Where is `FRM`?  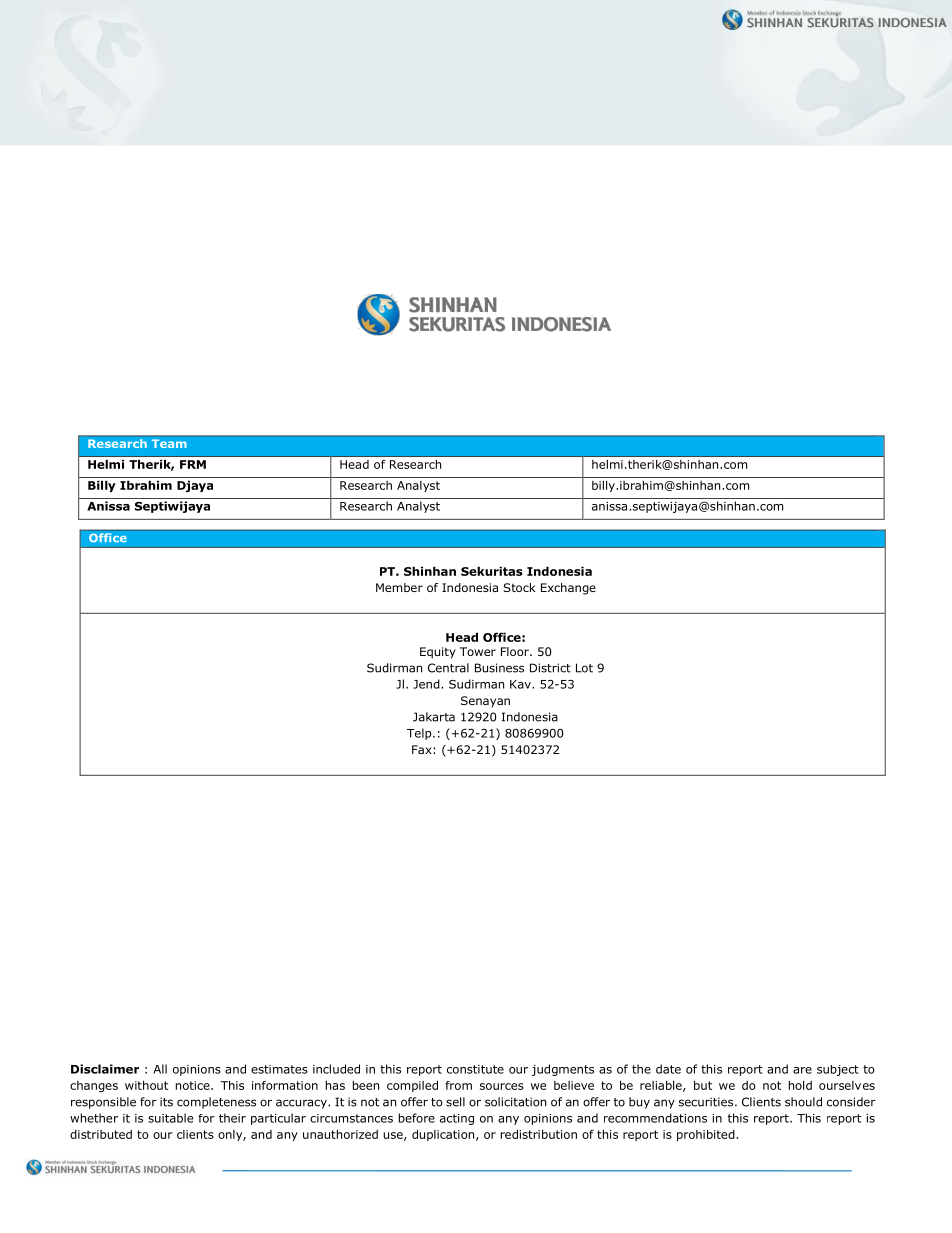
FRM is located at coordinates (193, 464).
